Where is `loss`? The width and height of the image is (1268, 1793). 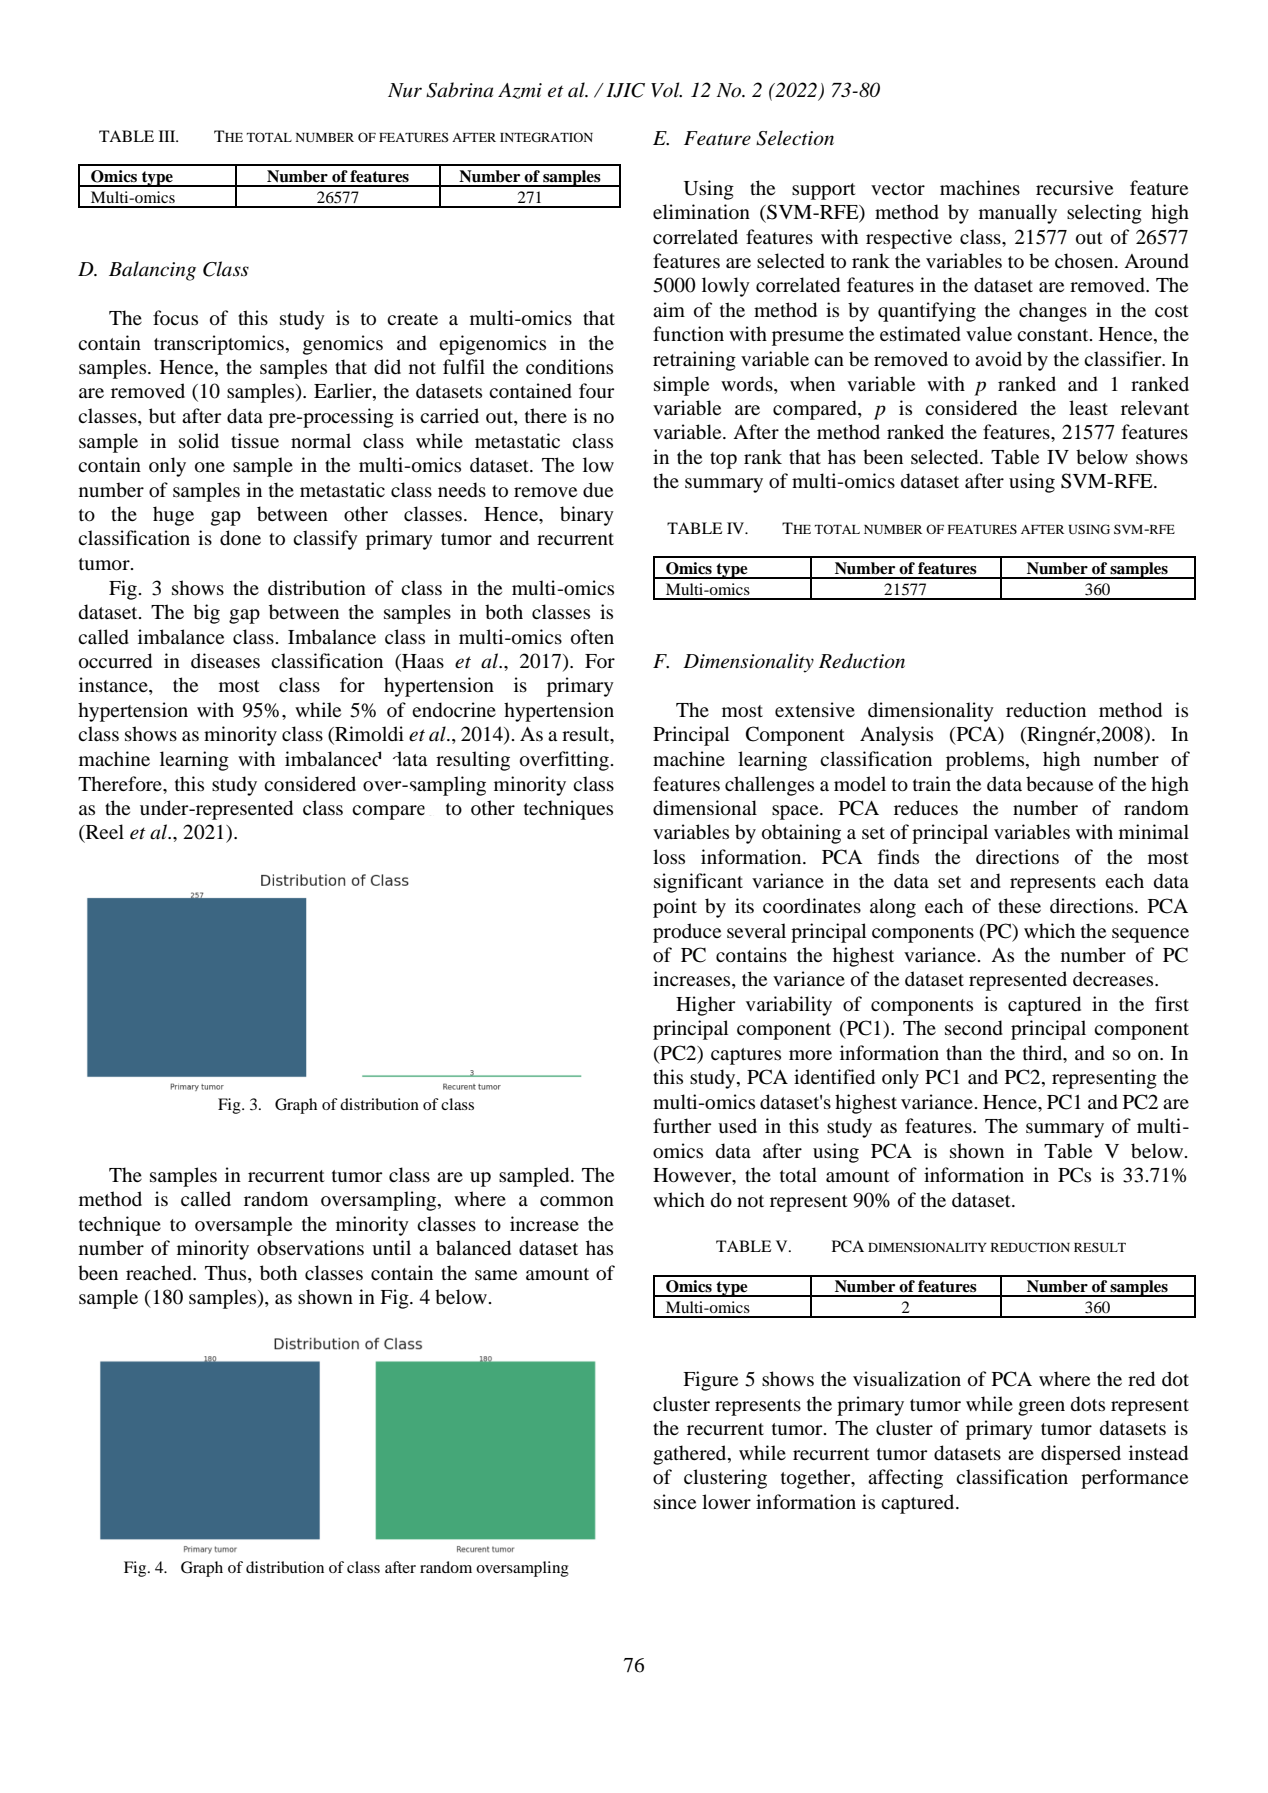 loss is located at coordinates (669, 857).
